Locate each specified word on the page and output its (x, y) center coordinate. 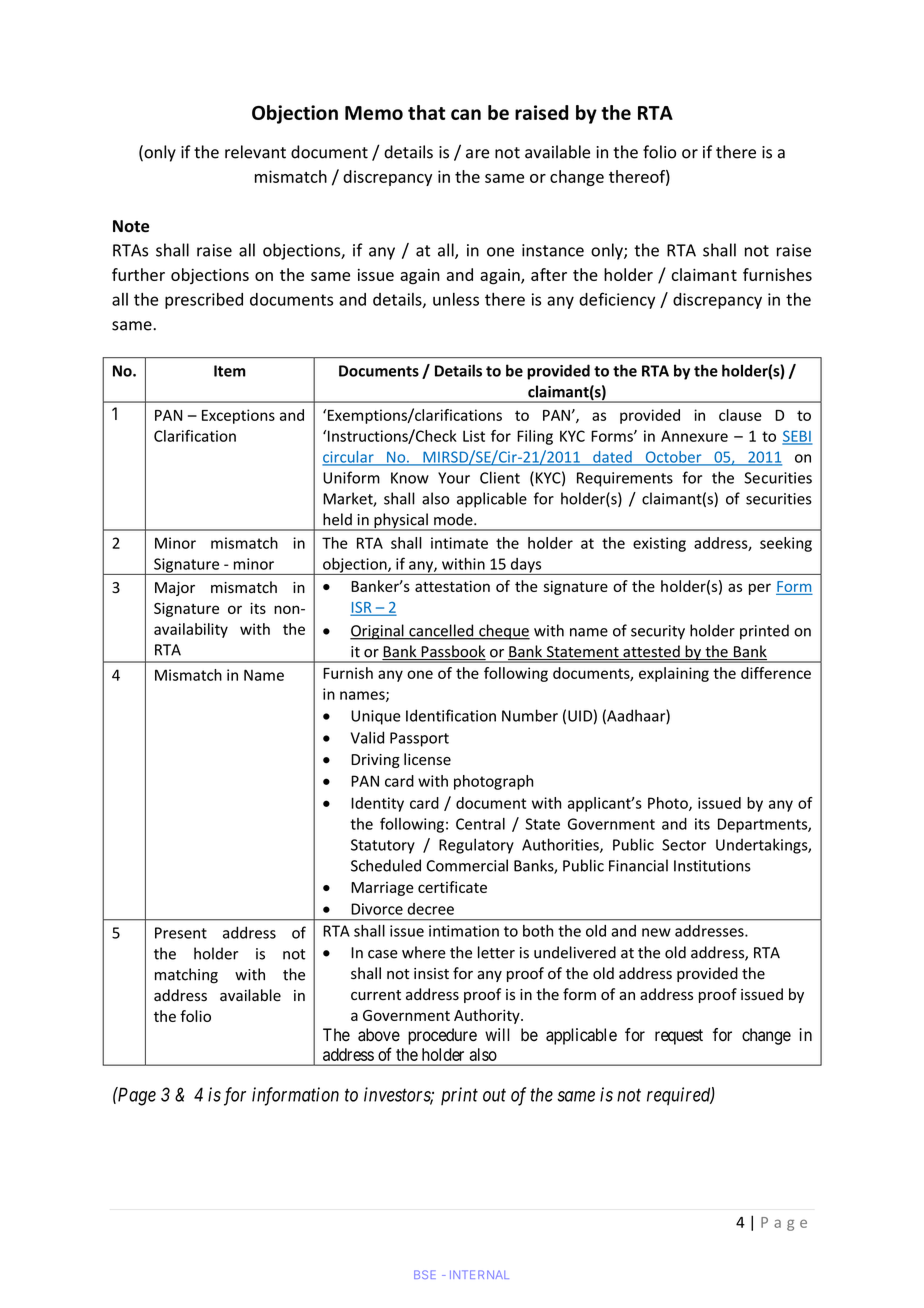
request (679, 1037)
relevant (255, 152)
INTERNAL (479, 1274)
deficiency (617, 300)
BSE (425, 1274)
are (477, 154)
